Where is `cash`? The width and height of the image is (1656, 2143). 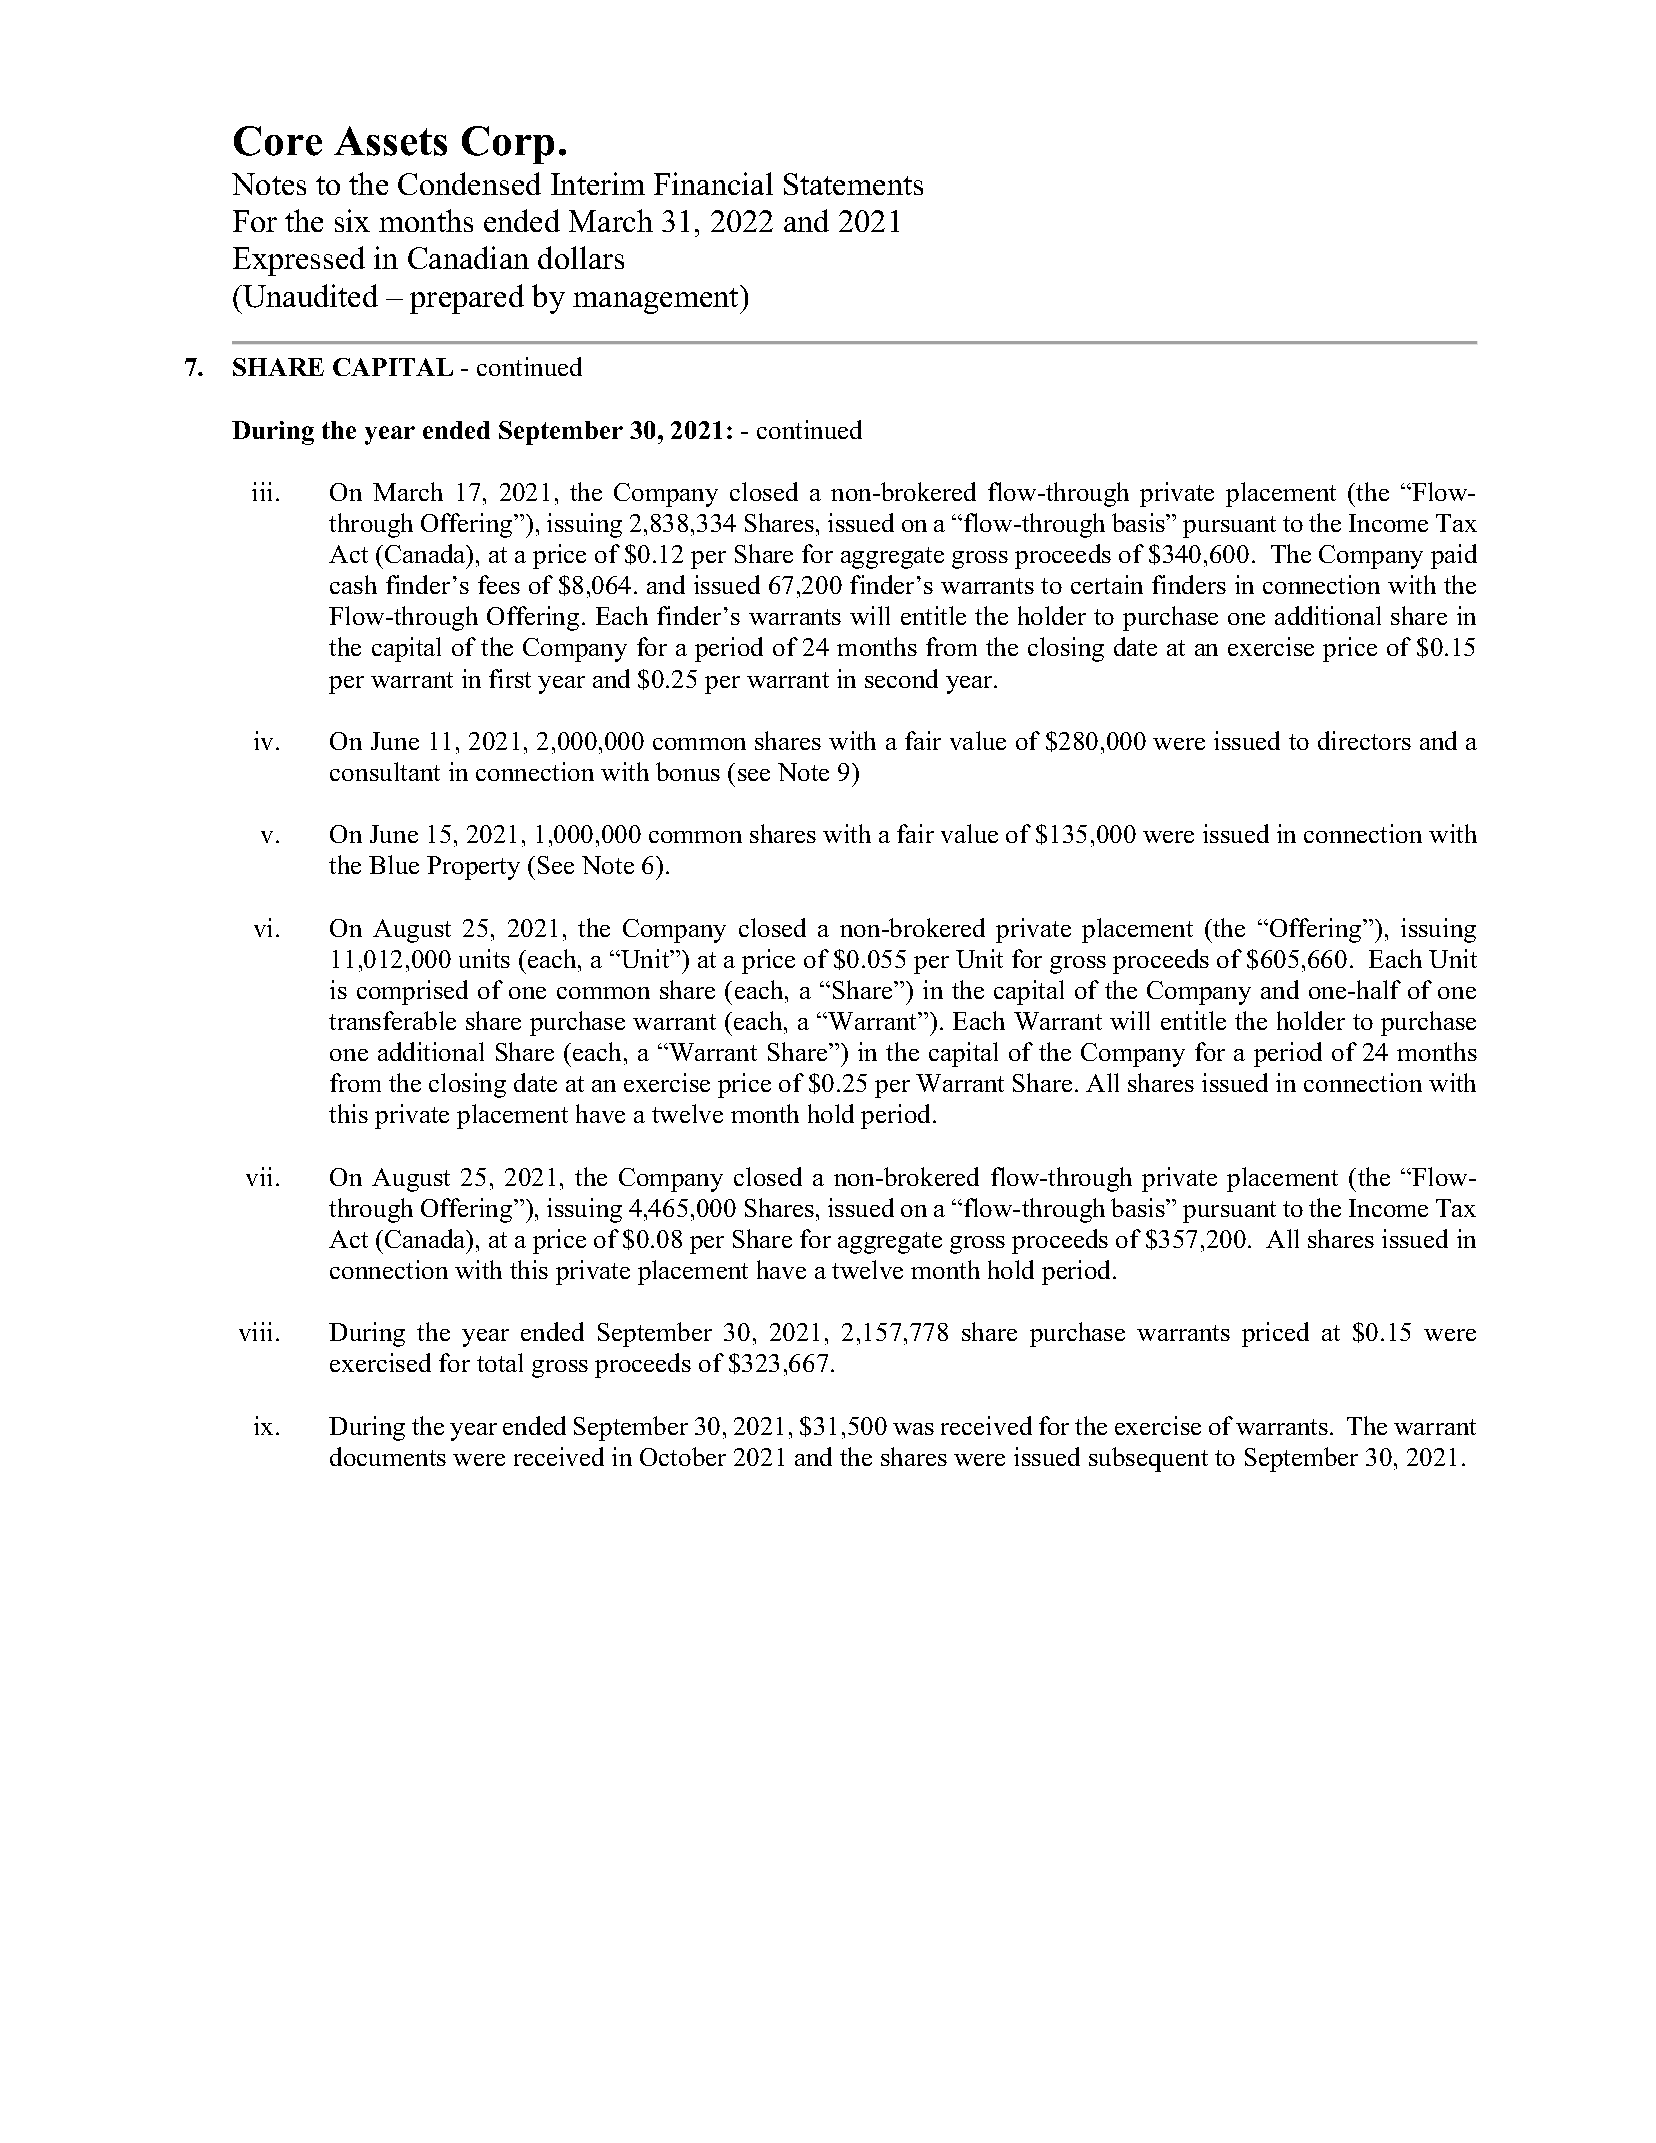
cash is located at coordinates (353, 584).
